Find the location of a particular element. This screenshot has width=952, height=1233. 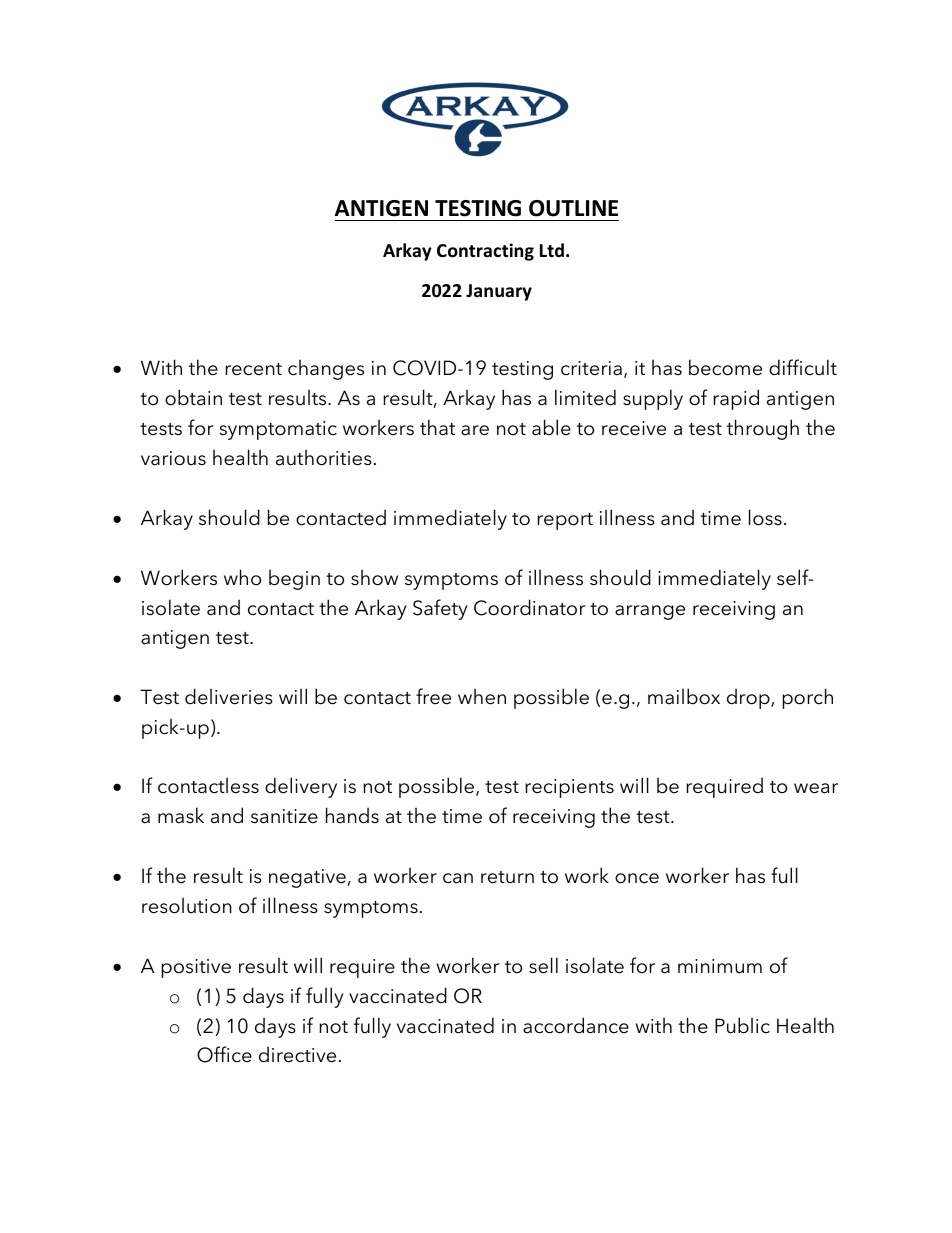

OUTLINE is located at coordinates (573, 208).
